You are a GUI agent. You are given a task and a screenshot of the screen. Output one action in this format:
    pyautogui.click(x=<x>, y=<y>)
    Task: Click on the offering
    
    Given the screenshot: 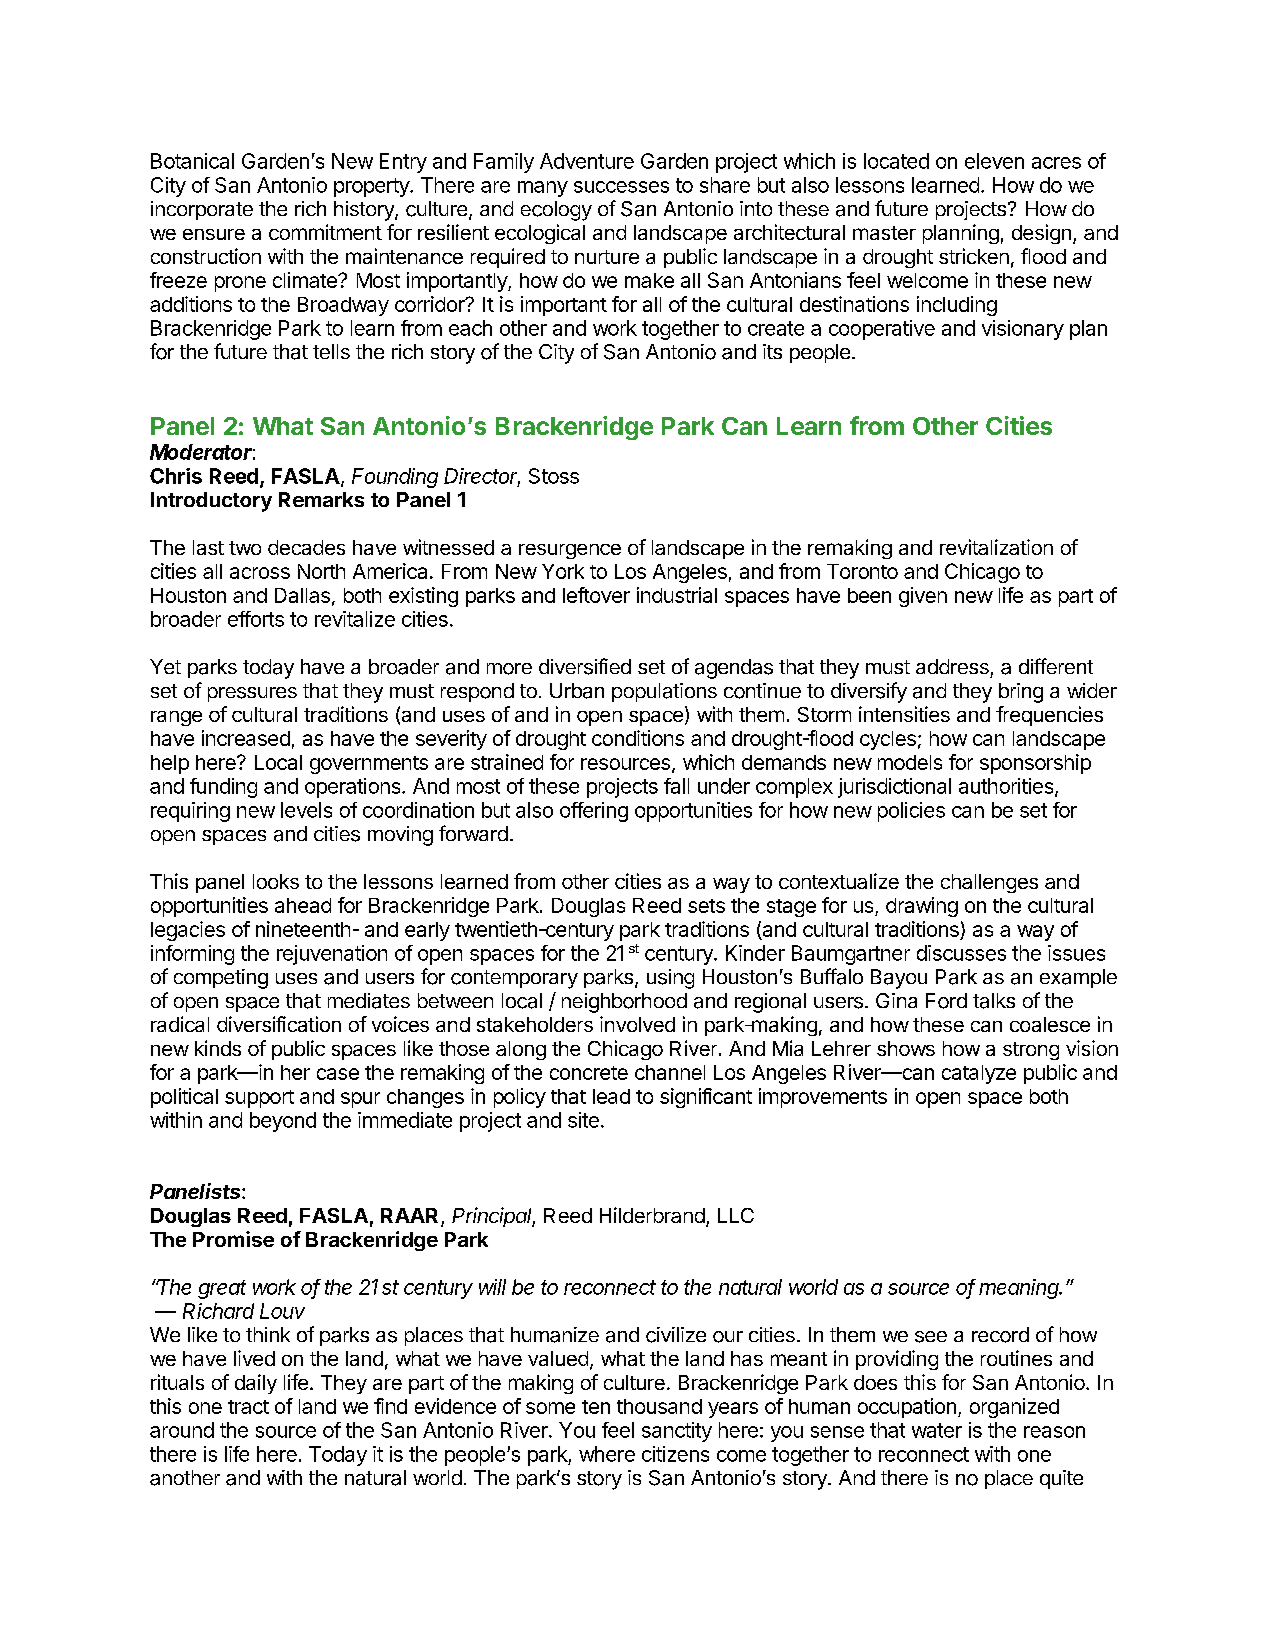 What is the action you would take?
    pyautogui.click(x=594, y=812)
